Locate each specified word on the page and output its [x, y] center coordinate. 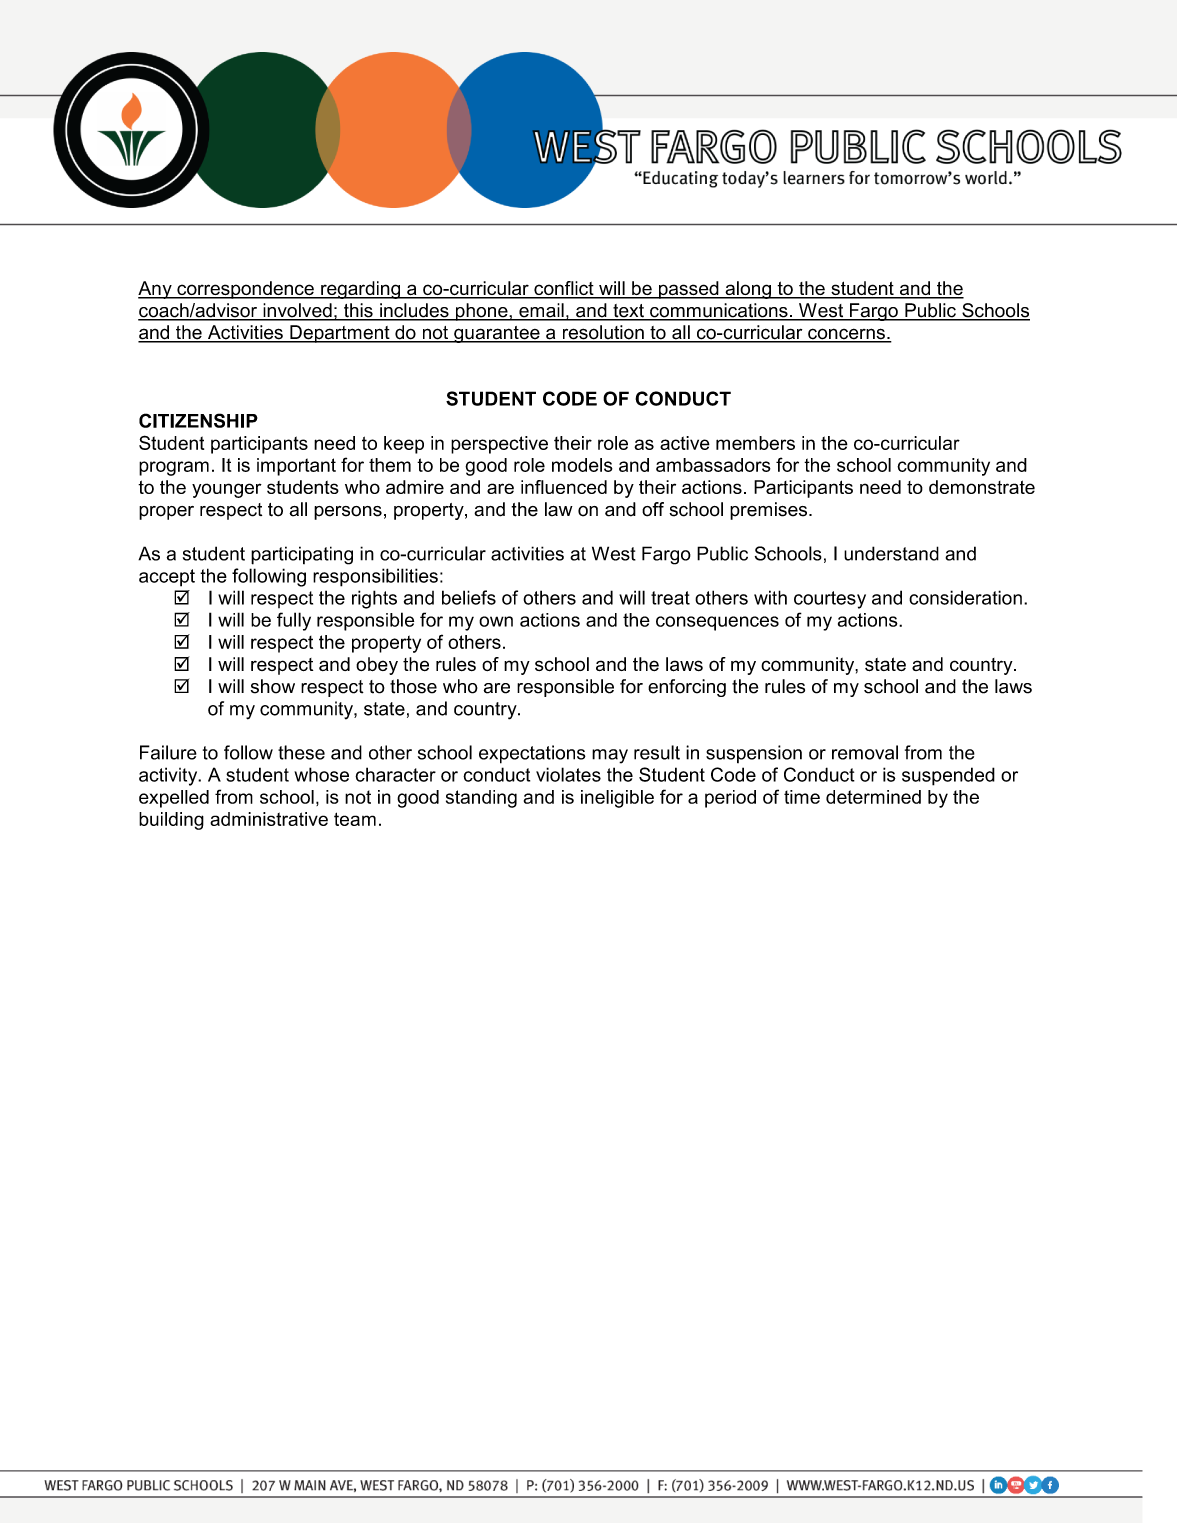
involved [297, 311]
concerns [846, 335]
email [541, 311]
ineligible [617, 799]
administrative [269, 819]
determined [873, 797]
